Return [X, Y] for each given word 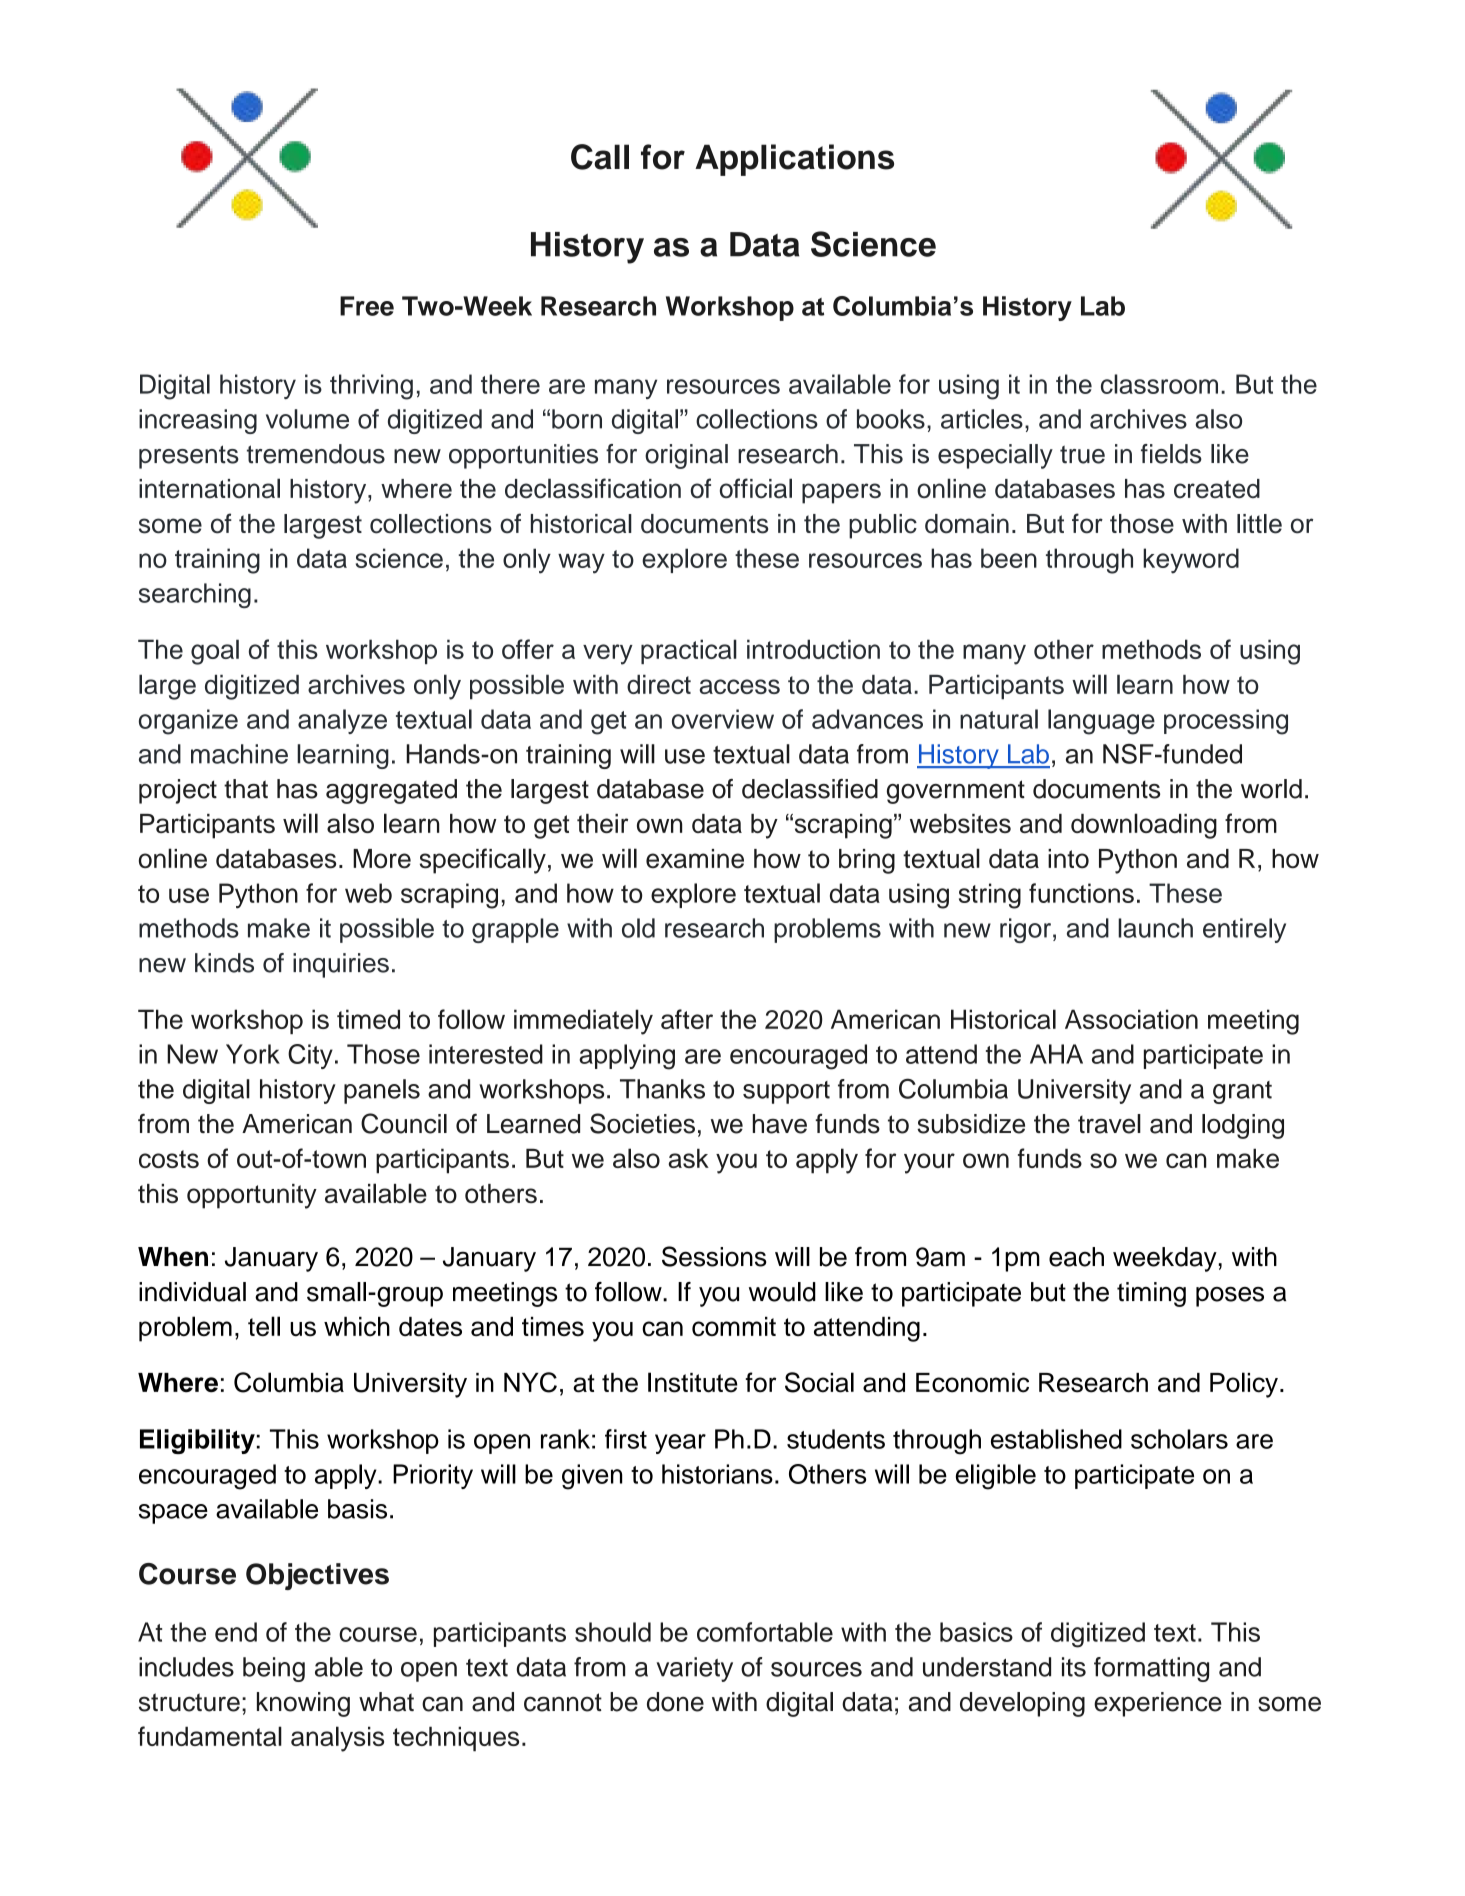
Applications [794, 160]
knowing [303, 1704]
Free [367, 306]
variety [694, 1669]
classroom [1159, 384]
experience [1158, 1704]
